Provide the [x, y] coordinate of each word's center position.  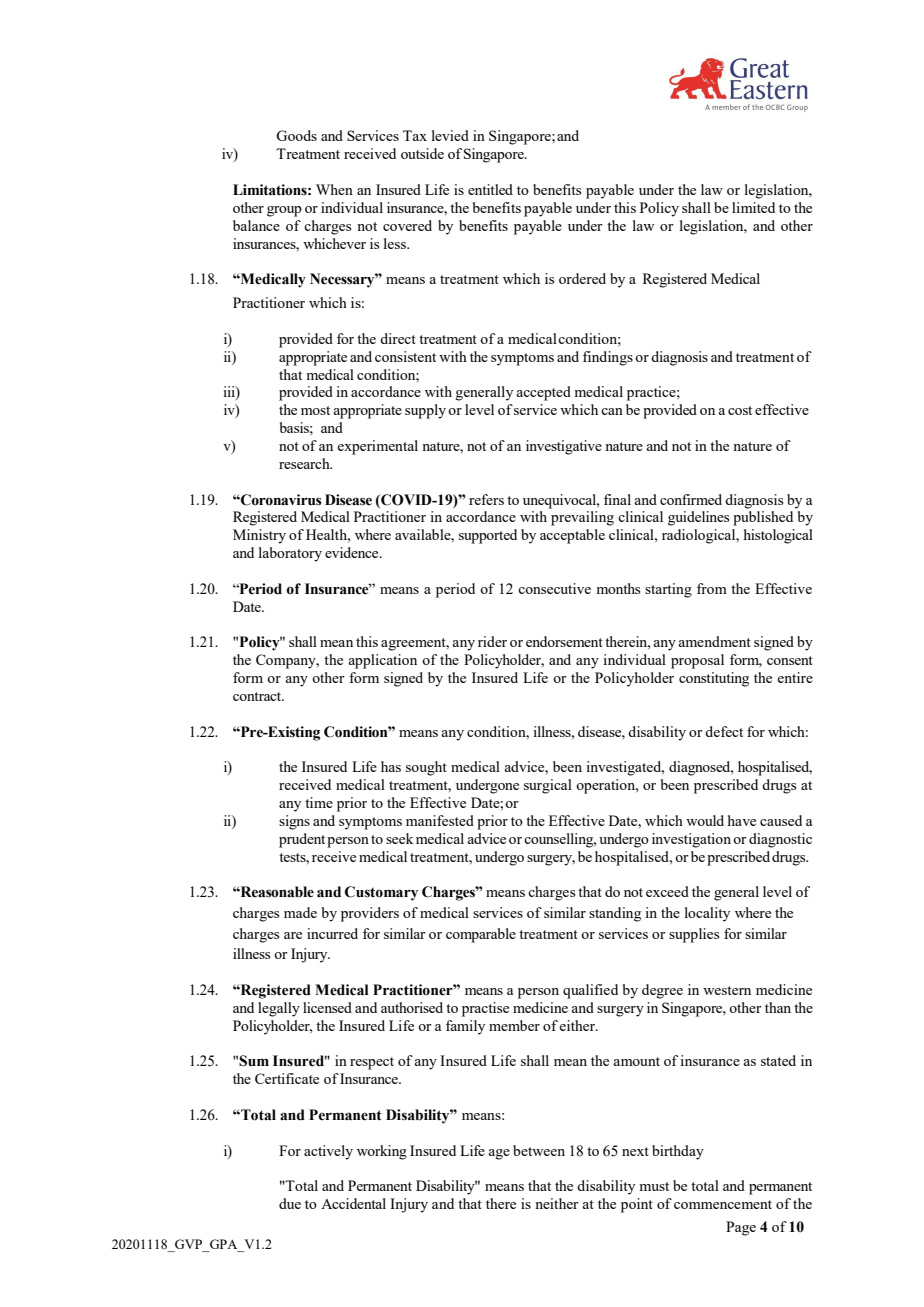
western [727, 990]
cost [740, 410]
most [315, 410]
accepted [543, 393]
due [290, 1203]
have [742, 820]
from [712, 588]
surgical [548, 786]
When [334, 189]
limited [753, 207]
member [514, 1025]
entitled [490, 189]
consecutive [554, 588]
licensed [327, 1007]
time [319, 802]
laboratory [290, 554]
